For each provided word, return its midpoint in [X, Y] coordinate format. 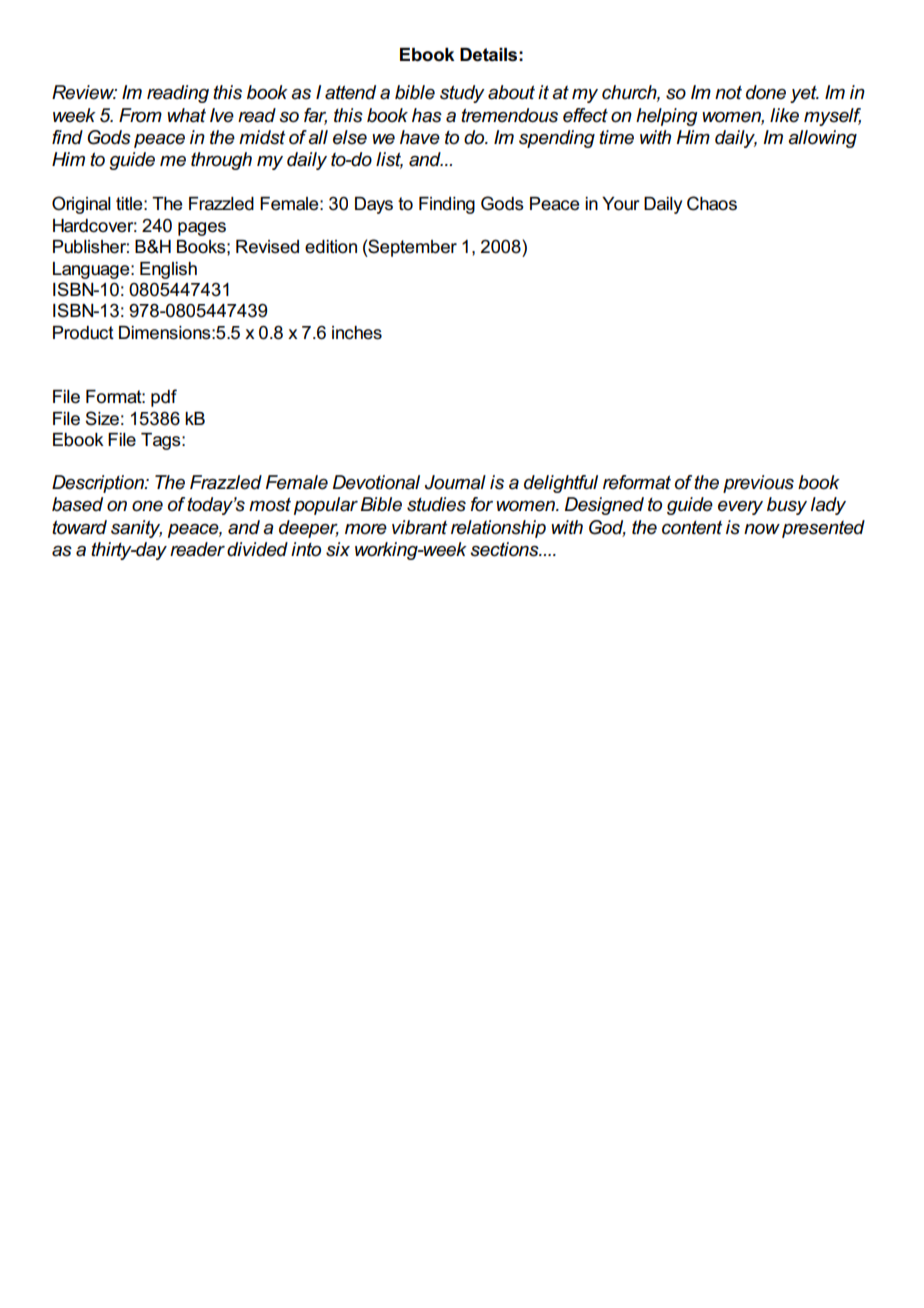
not [728, 92]
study [462, 94]
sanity [136, 529]
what [186, 115]
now [762, 529]
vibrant [419, 527]
